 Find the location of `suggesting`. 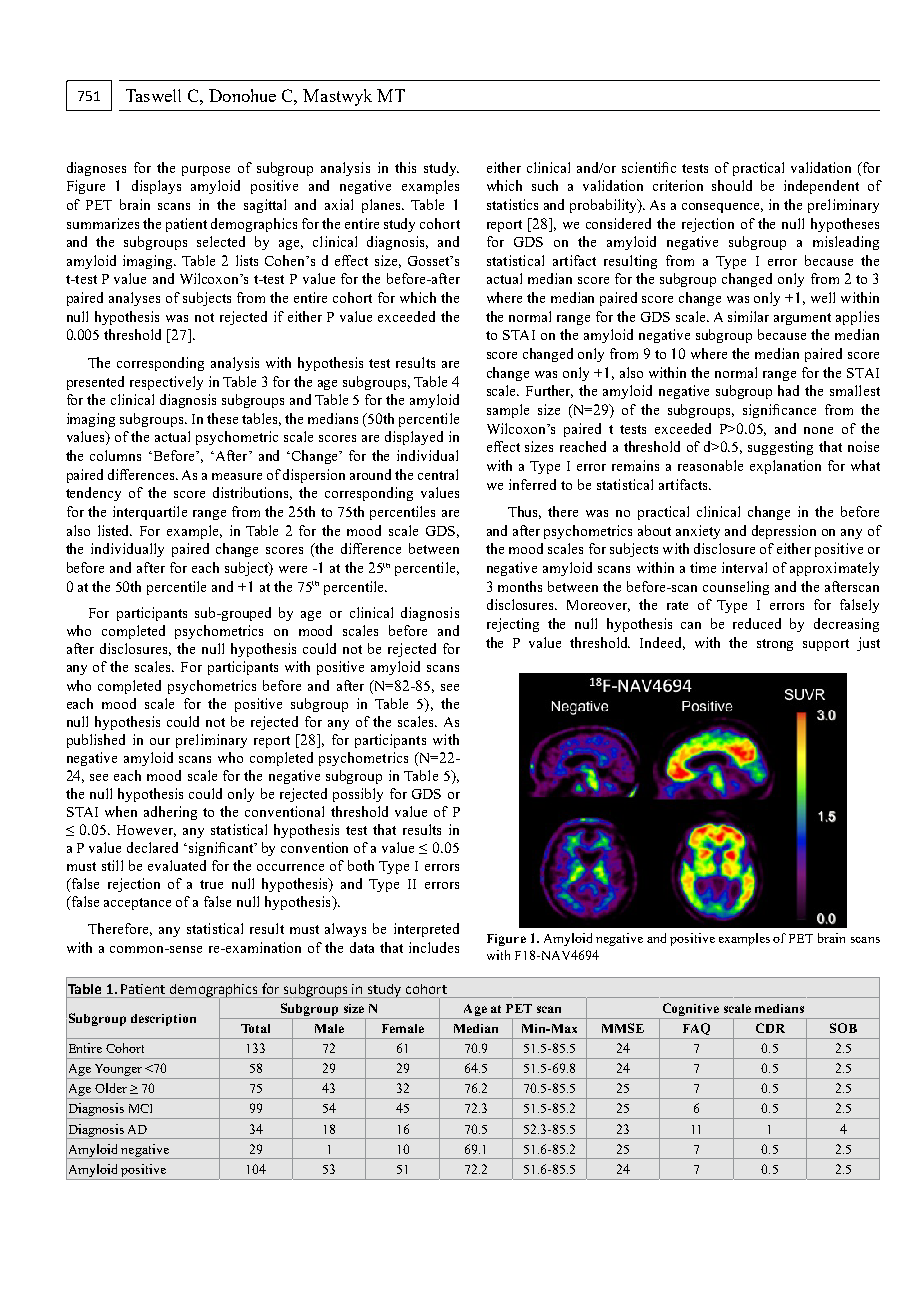

suggesting is located at coordinates (780, 448).
